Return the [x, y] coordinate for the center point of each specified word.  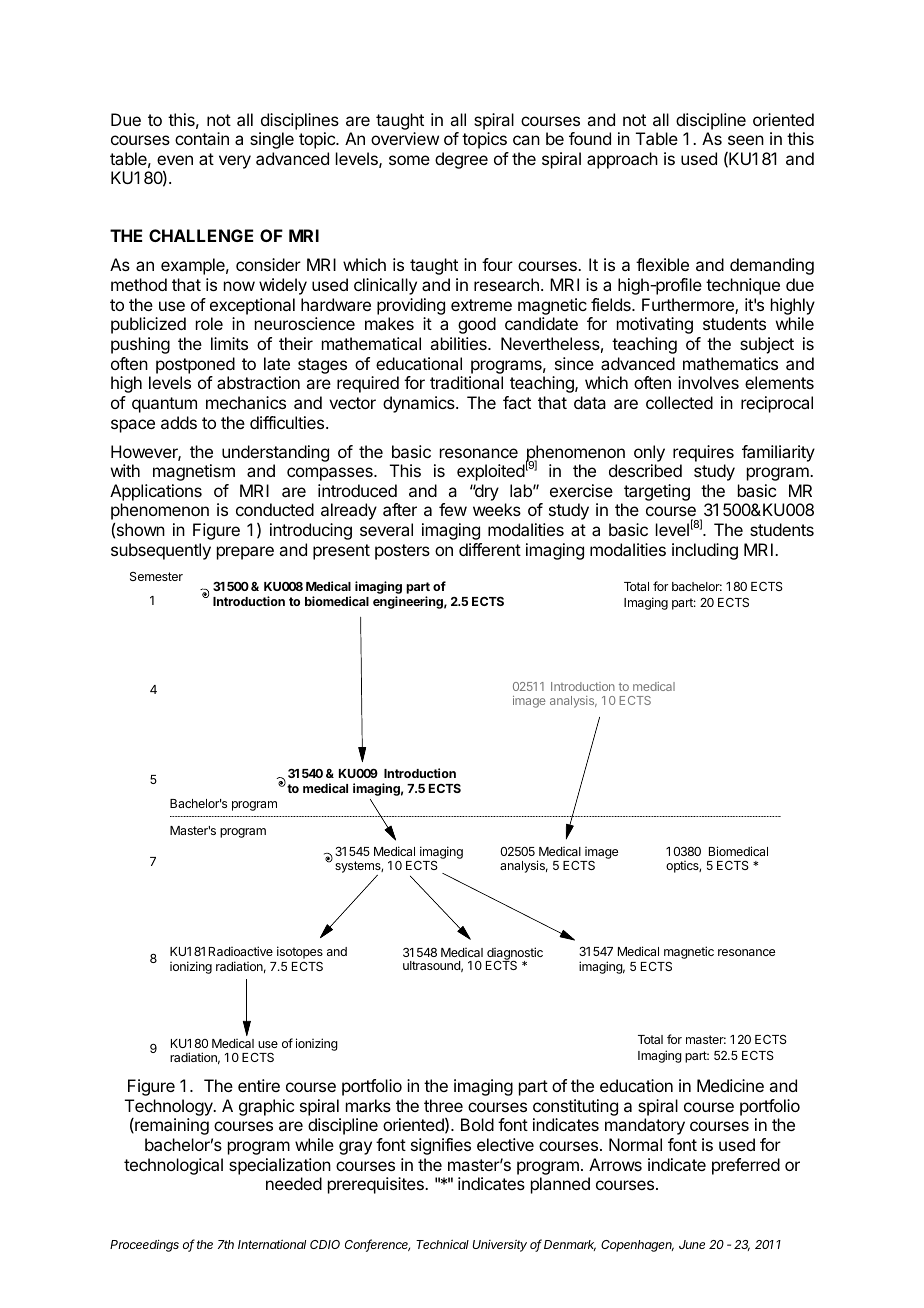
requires [703, 453]
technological [173, 1166]
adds [179, 422]
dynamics [420, 404]
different [490, 549]
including [705, 551]
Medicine [730, 1085]
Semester [156, 576]
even [175, 160]
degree [461, 160]
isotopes [300, 954]
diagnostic [514, 954]
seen [746, 140]
